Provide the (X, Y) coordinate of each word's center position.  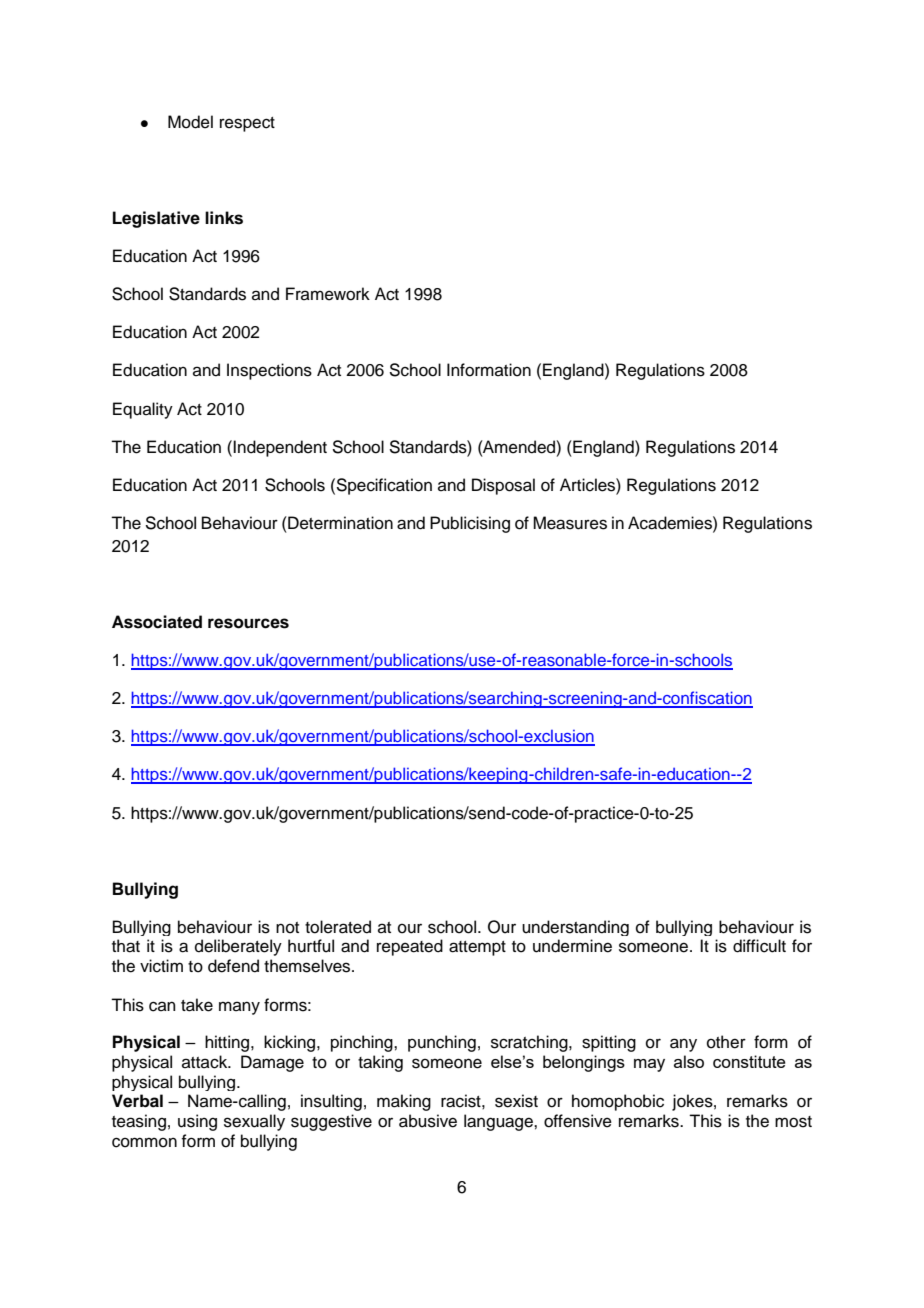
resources (248, 623)
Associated (157, 622)
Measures (570, 523)
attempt (477, 948)
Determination (339, 523)
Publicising (470, 524)
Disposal (503, 486)
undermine (572, 946)
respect (247, 124)
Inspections (269, 371)
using (197, 1122)
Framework (328, 294)
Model (190, 122)
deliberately (238, 947)
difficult (759, 946)
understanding (575, 928)
